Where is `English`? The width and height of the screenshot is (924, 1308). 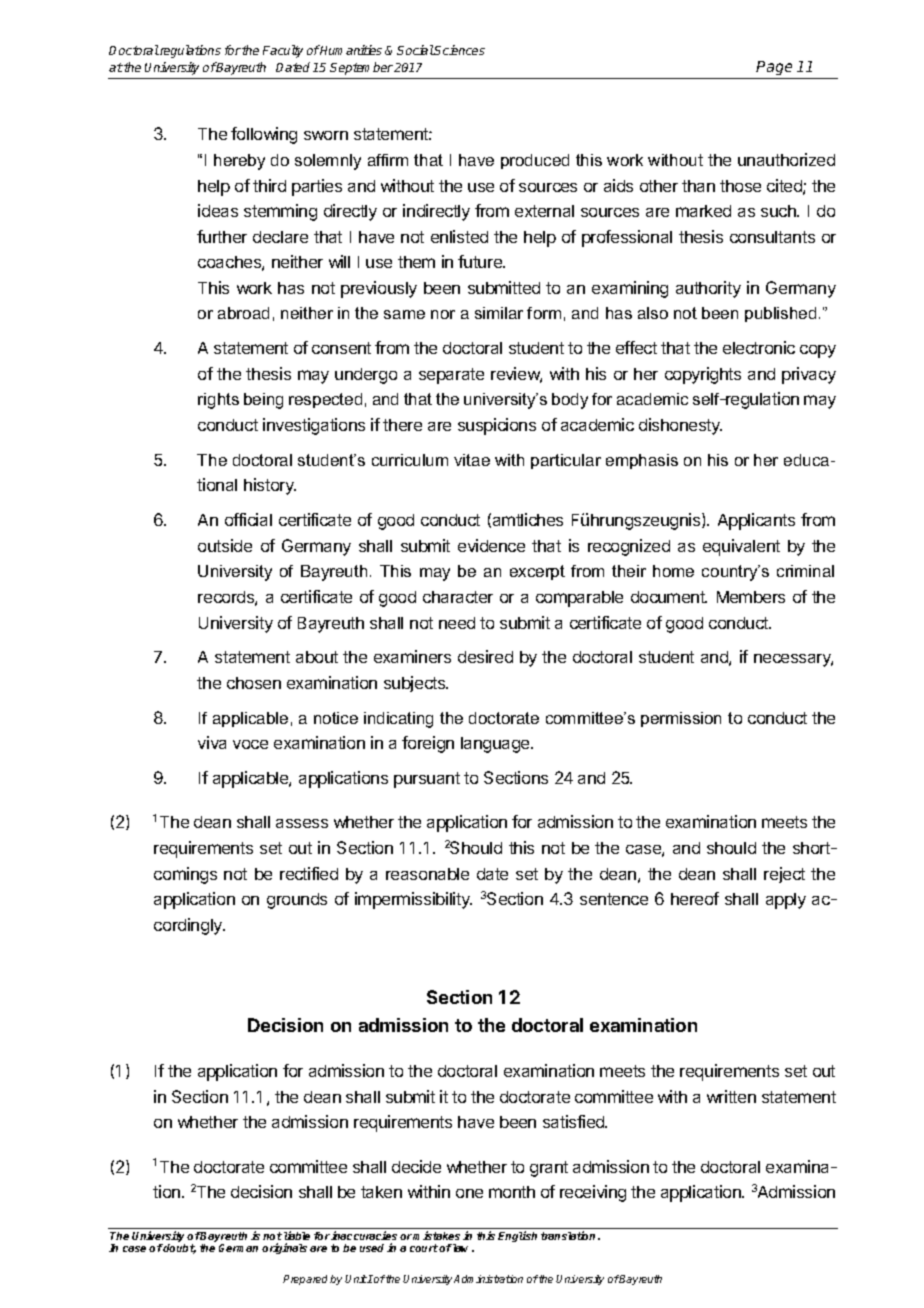
English is located at coordinates (517, 1236).
